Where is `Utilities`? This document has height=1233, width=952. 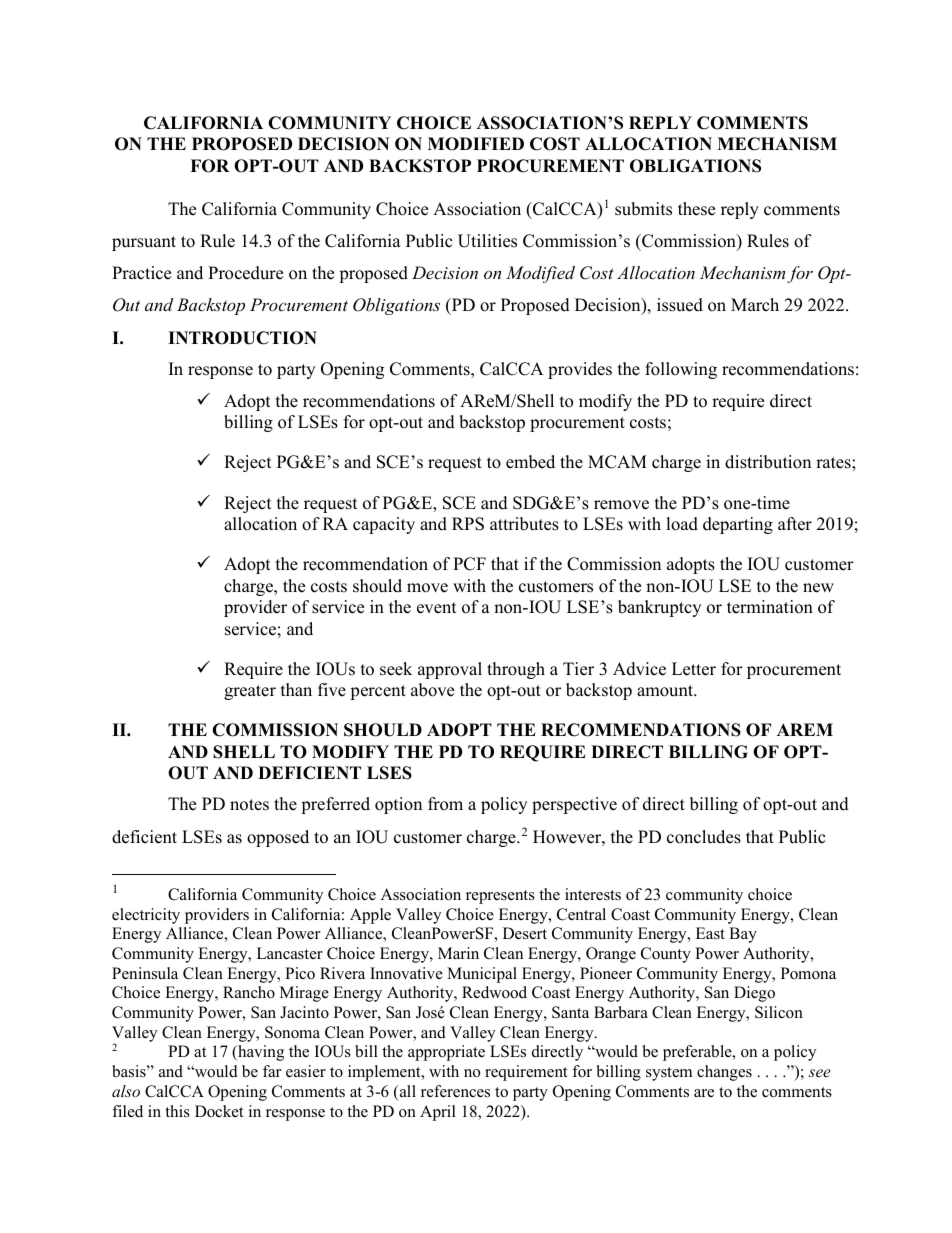 Utilities is located at coordinates (487, 241).
